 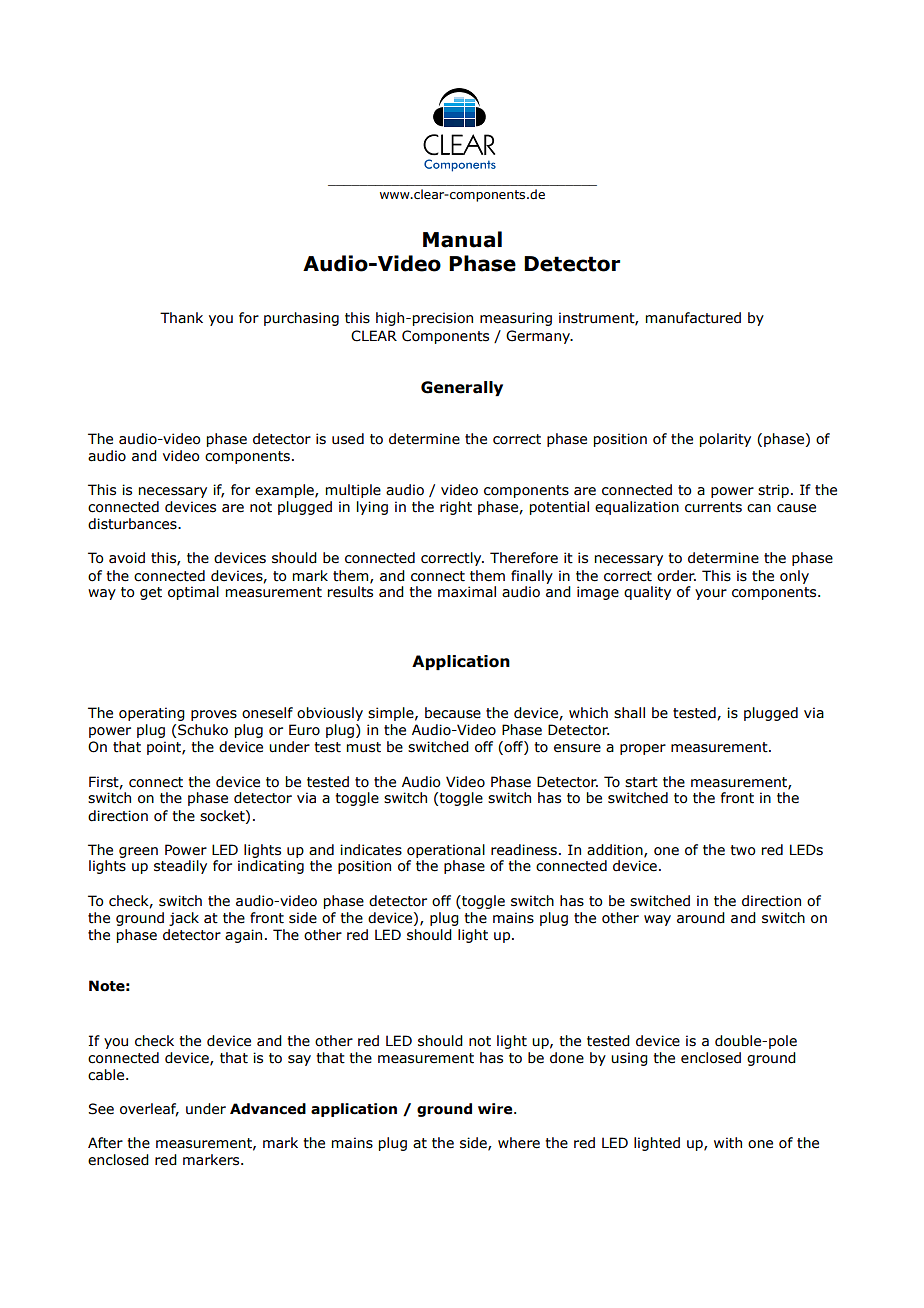 I want to click on Thank, so click(x=181, y=318).
